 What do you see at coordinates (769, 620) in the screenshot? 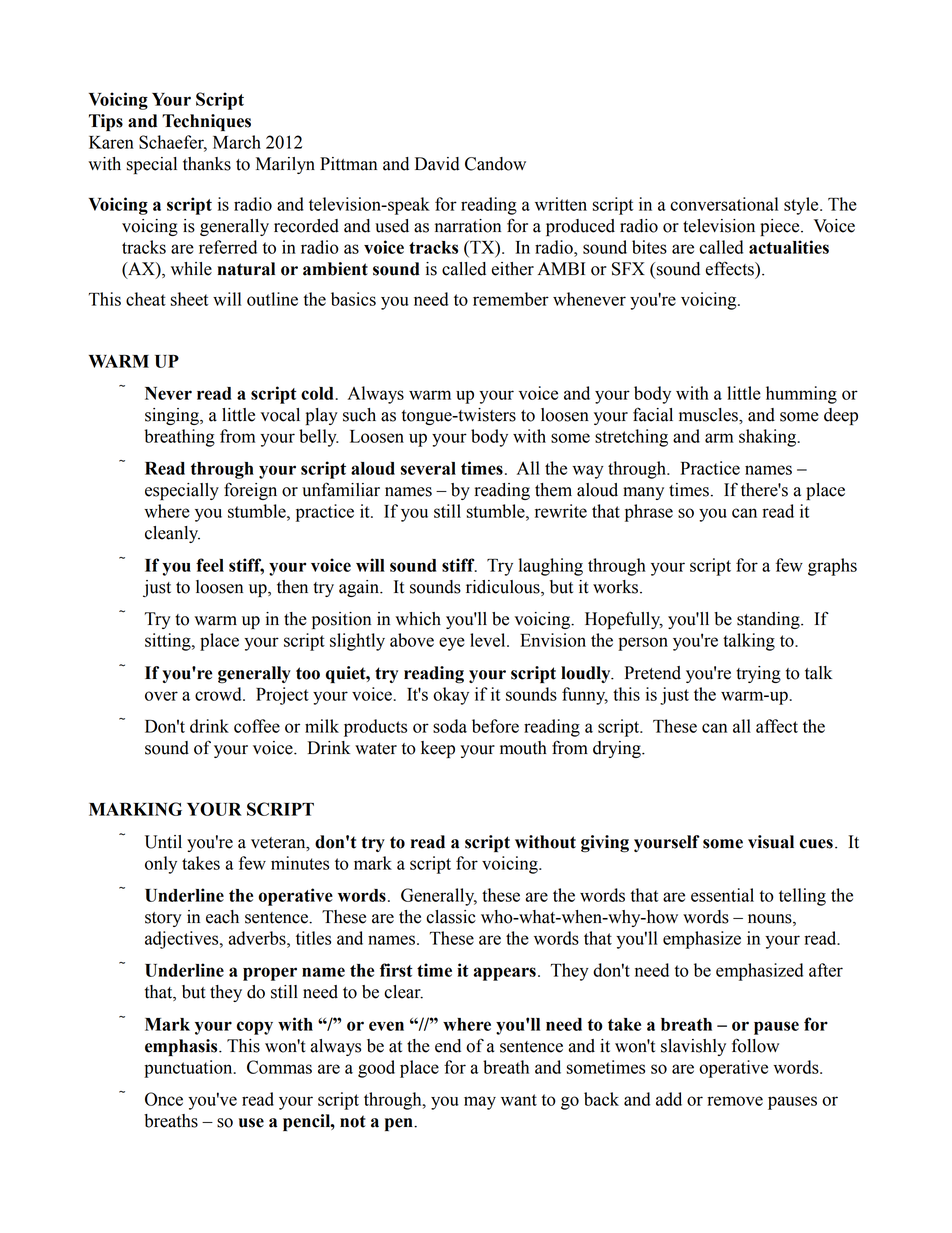
I see `standing` at bounding box center [769, 620].
